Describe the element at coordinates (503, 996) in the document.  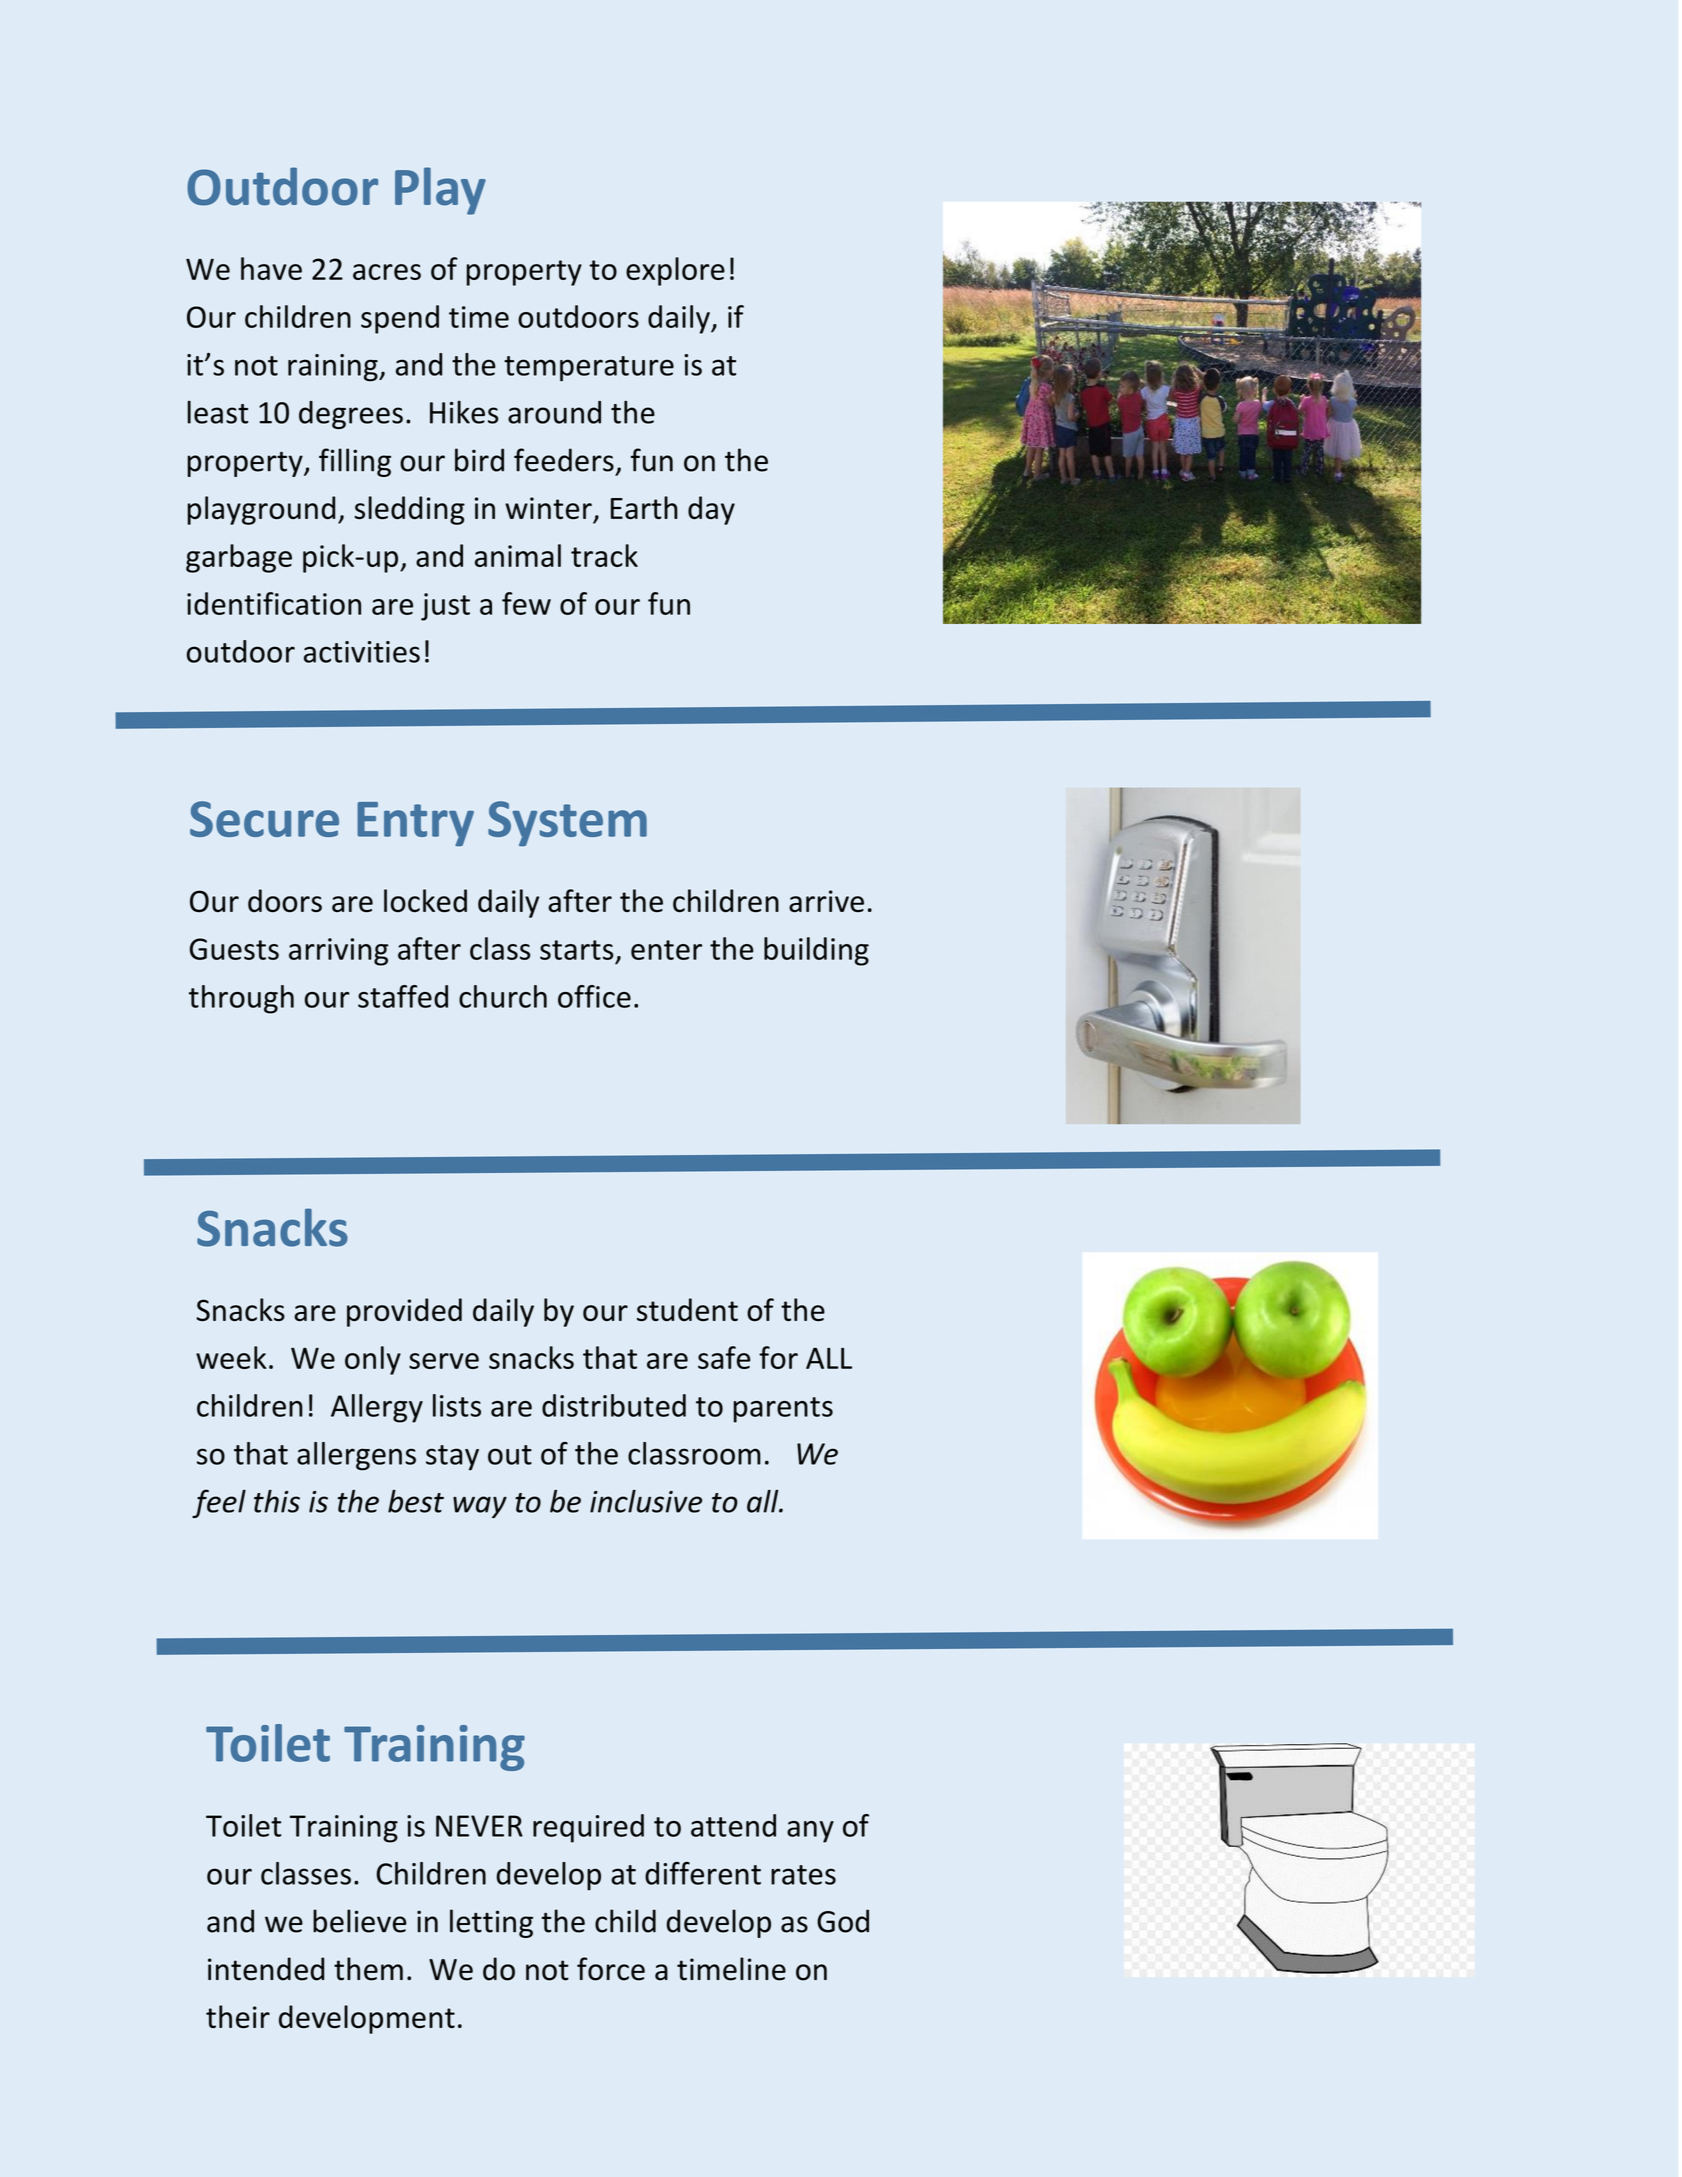
I see `church` at that location.
